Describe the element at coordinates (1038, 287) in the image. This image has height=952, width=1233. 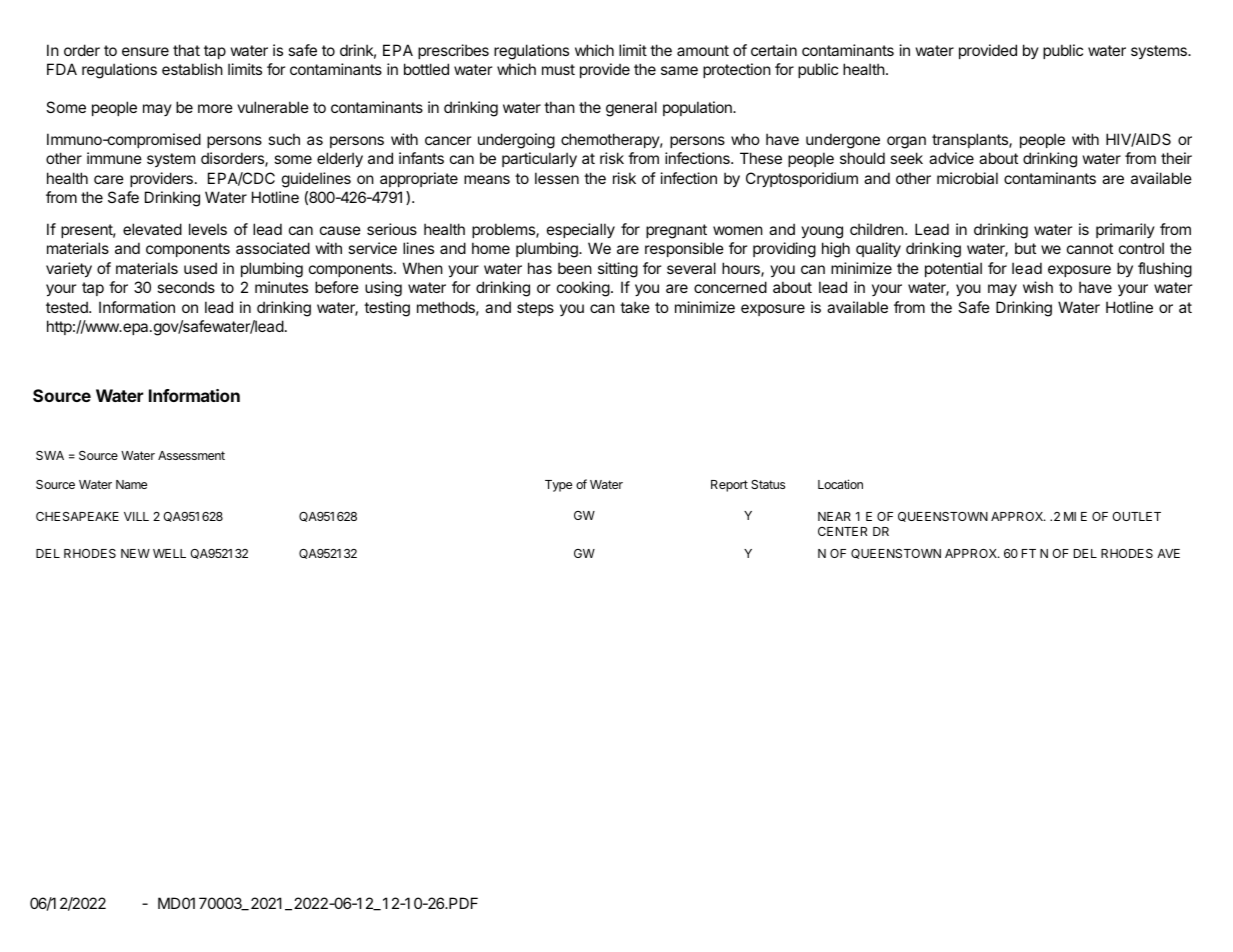
I see `wish` at that location.
